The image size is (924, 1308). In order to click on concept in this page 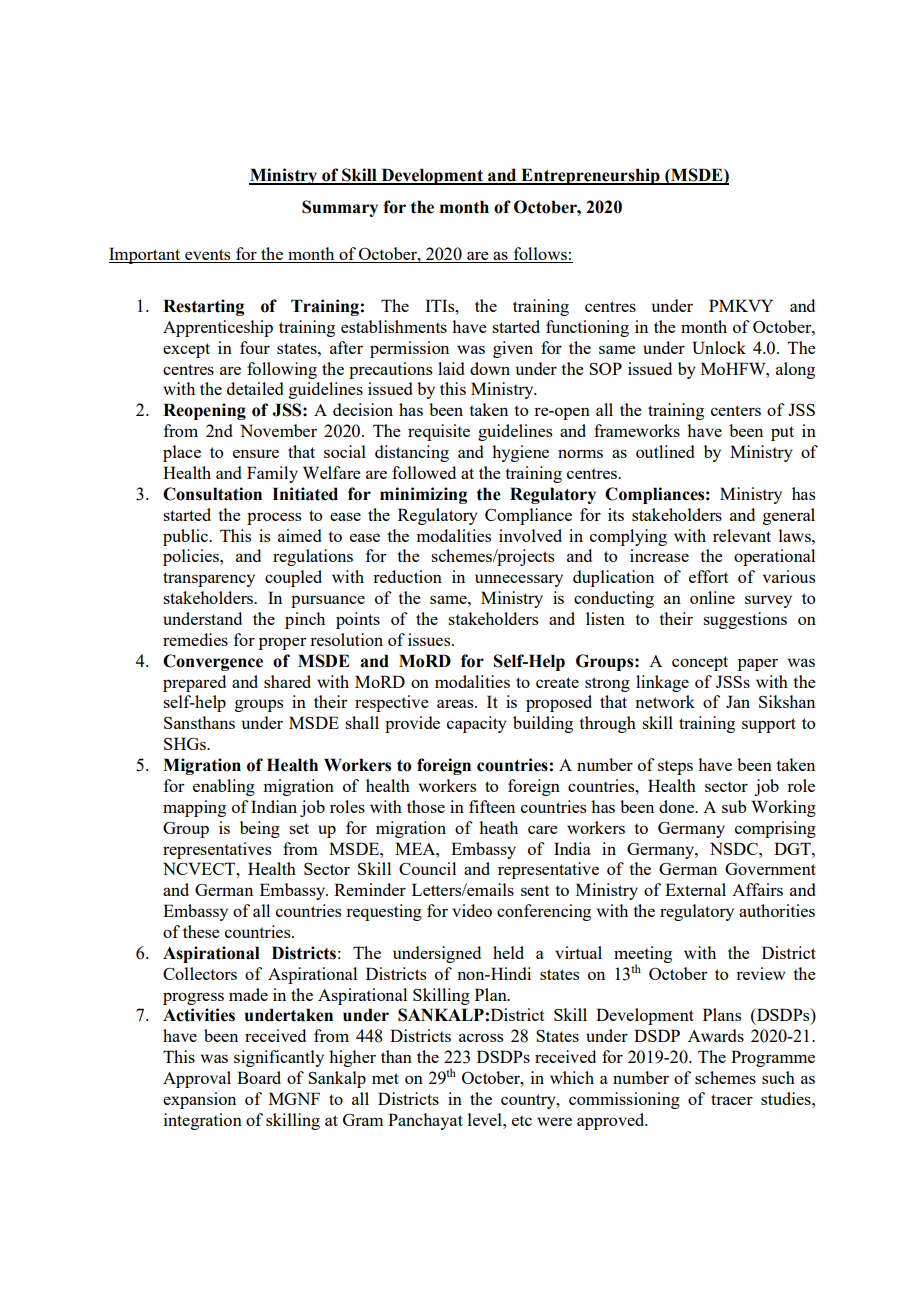, I will do `click(700, 663)`.
